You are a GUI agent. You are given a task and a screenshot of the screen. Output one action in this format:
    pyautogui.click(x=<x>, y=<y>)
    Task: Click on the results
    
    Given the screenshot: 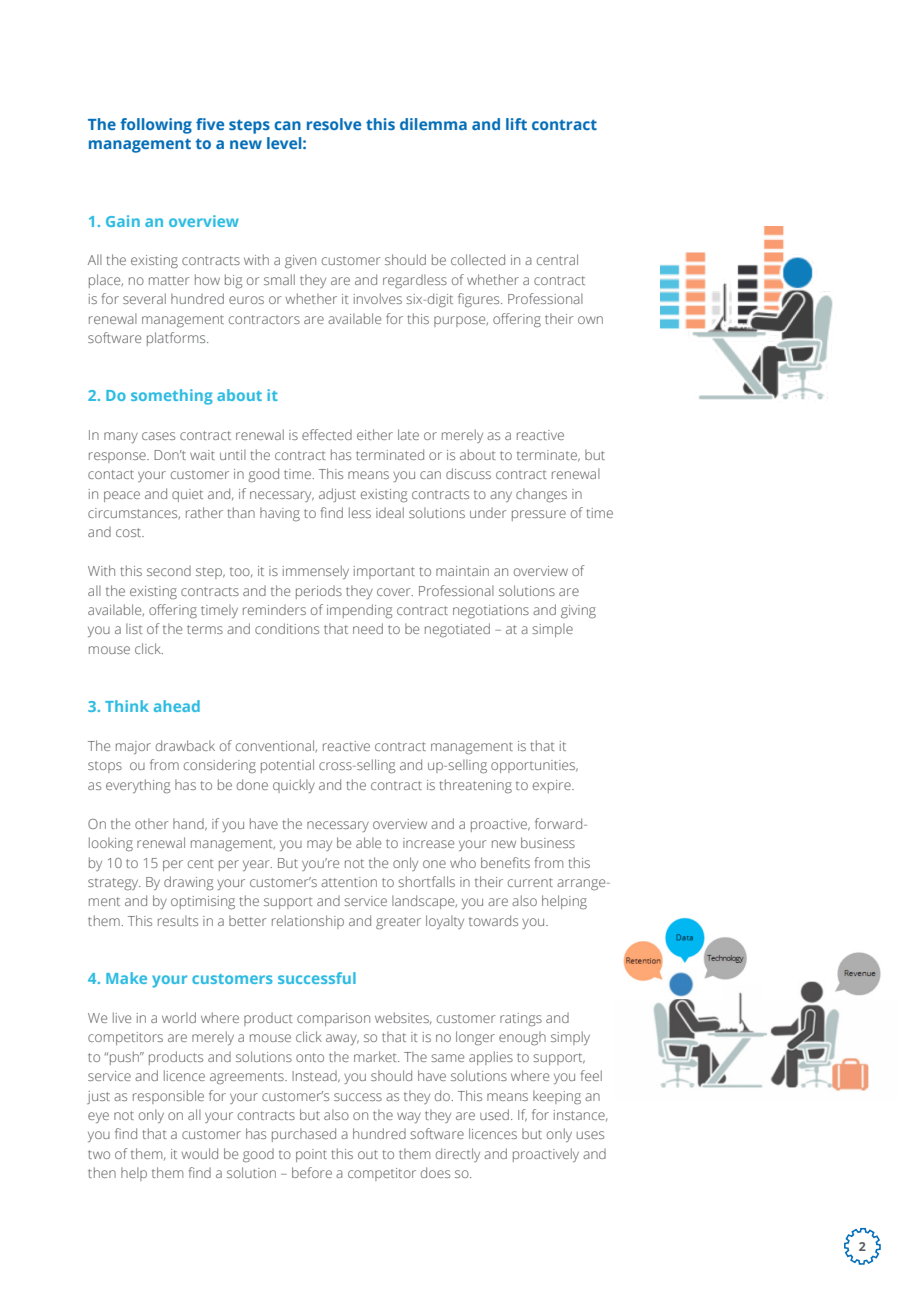 What is the action you would take?
    pyautogui.click(x=178, y=920)
